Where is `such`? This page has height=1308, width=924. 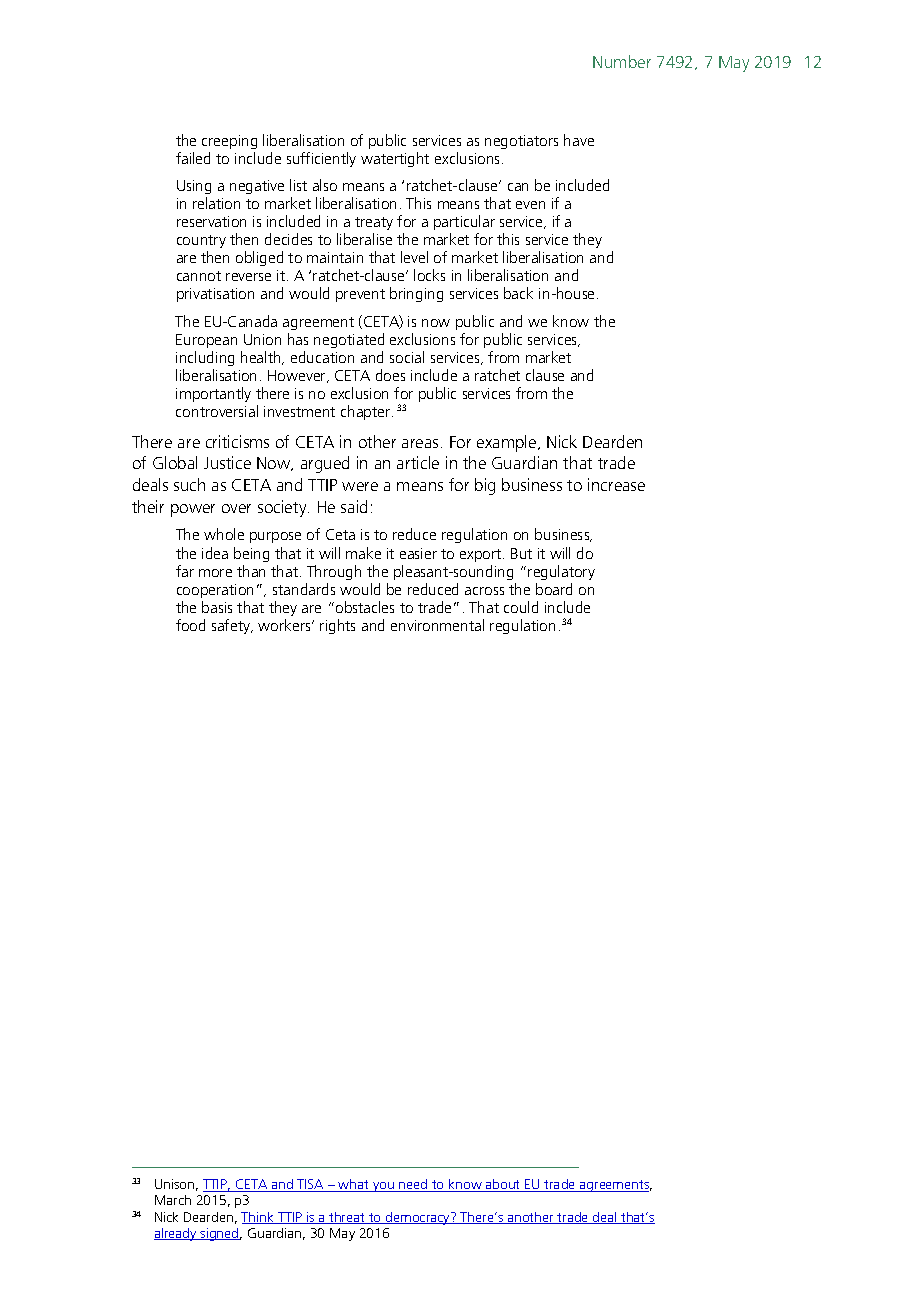 such is located at coordinates (189, 484).
